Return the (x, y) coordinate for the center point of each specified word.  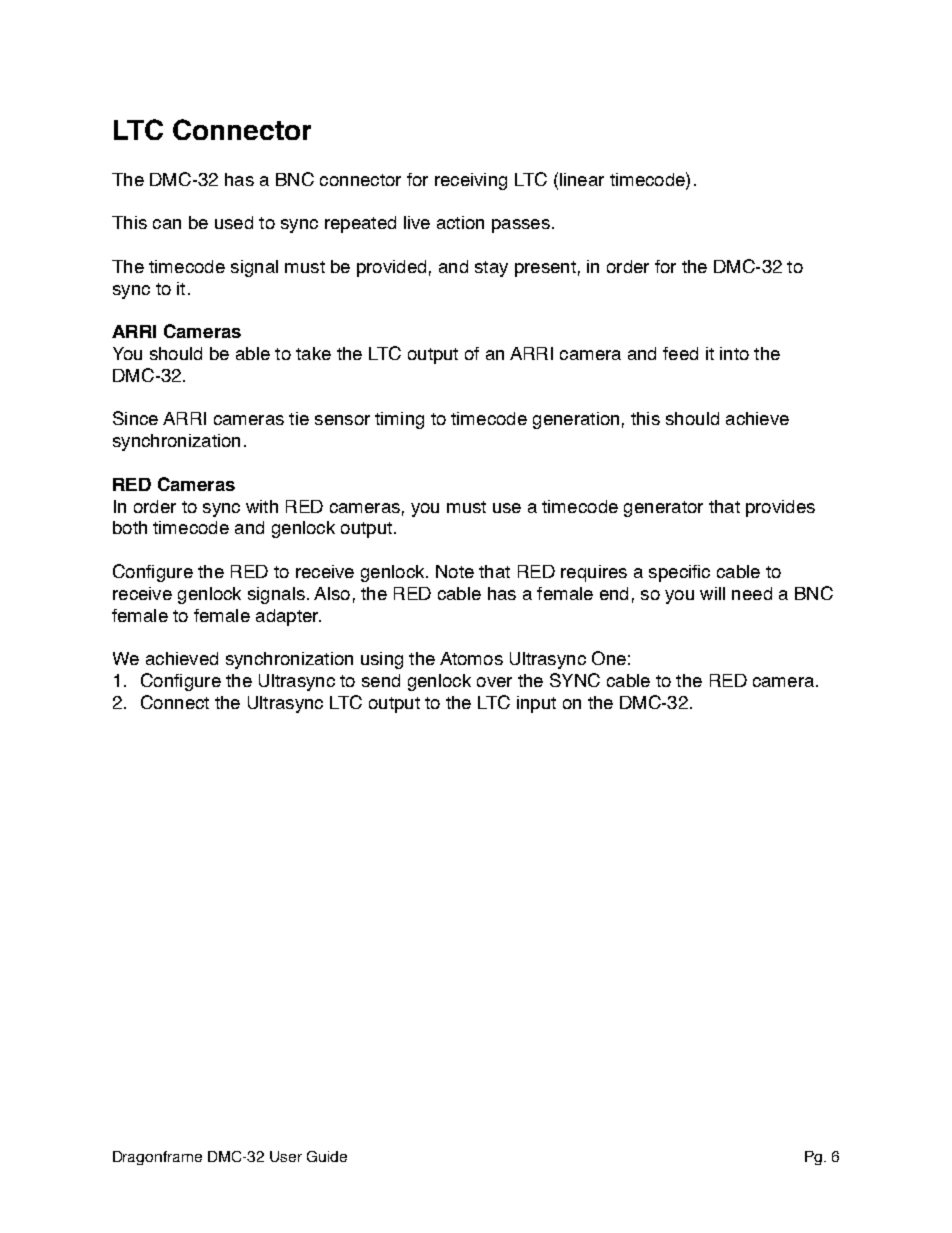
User (286, 1156)
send (381, 680)
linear (582, 179)
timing (399, 420)
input (536, 704)
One (609, 658)
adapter (288, 617)
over (494, 682)
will (712, 593)
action (460, 222)
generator (663, 509)
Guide (327, 1156)
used (234, 222)
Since (135, 418)
